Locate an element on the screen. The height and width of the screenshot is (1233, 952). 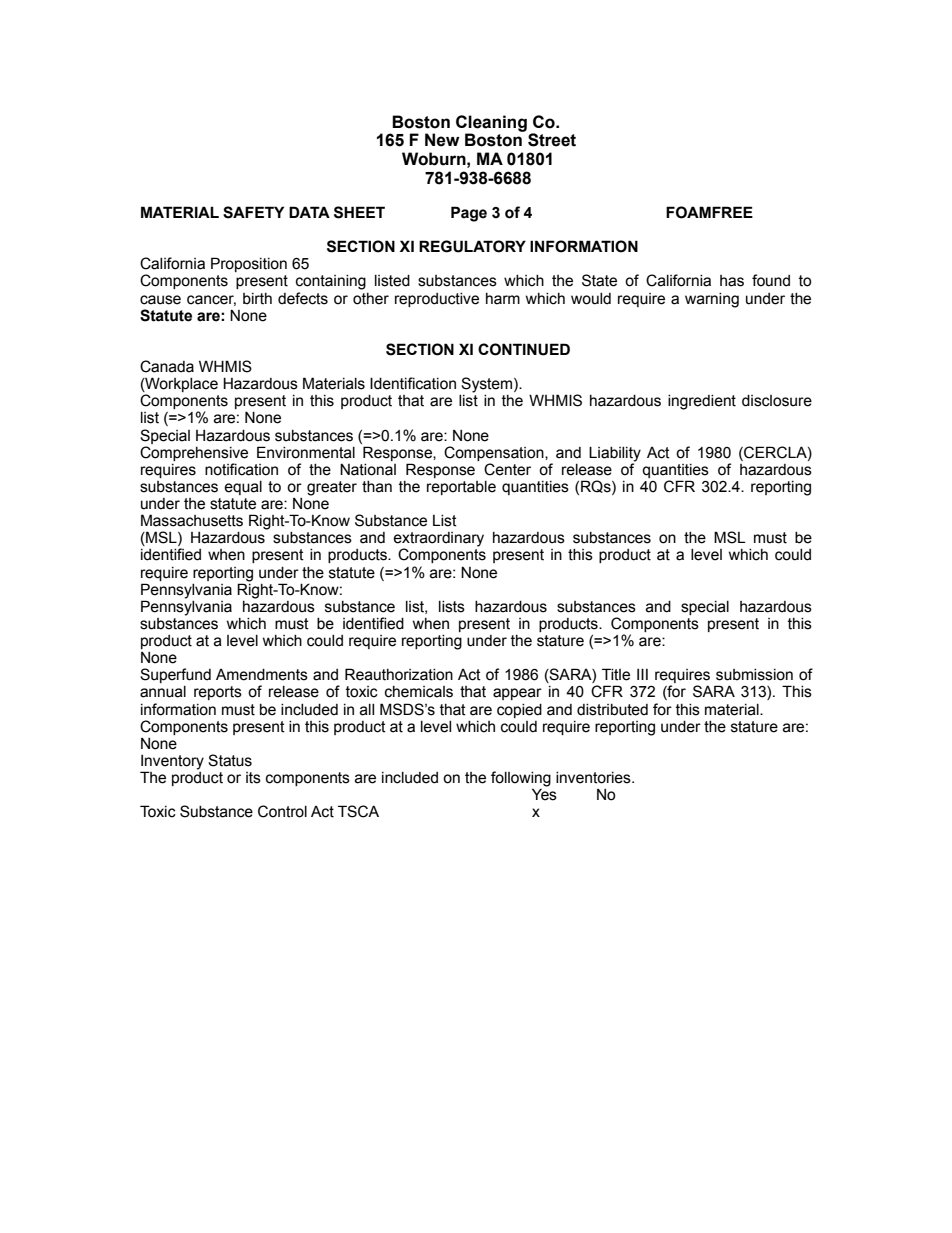
Liability is located at coordinates (615, 454).
